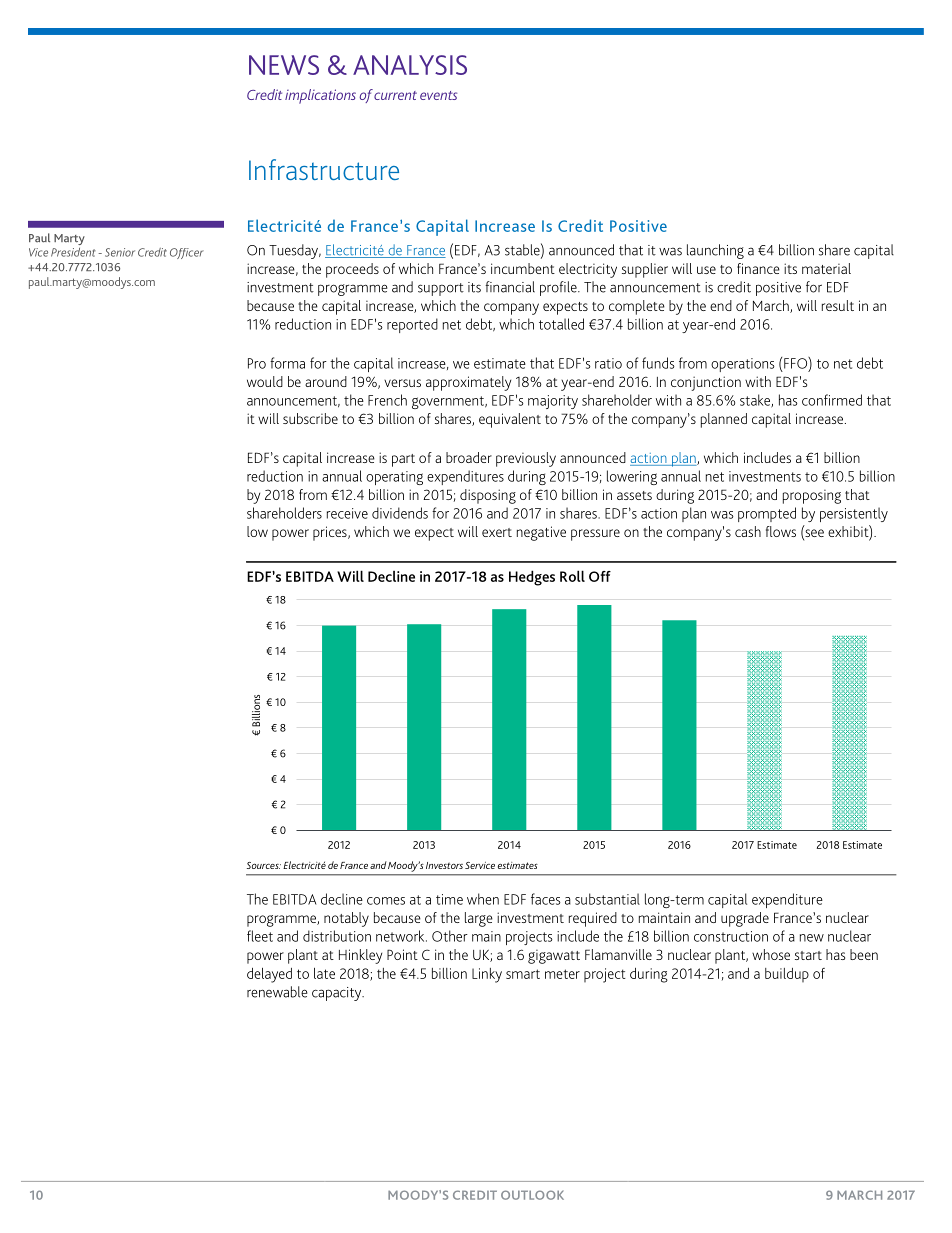 This image has width=952, height=1233. I want to click on launching, so click(715, 251).
